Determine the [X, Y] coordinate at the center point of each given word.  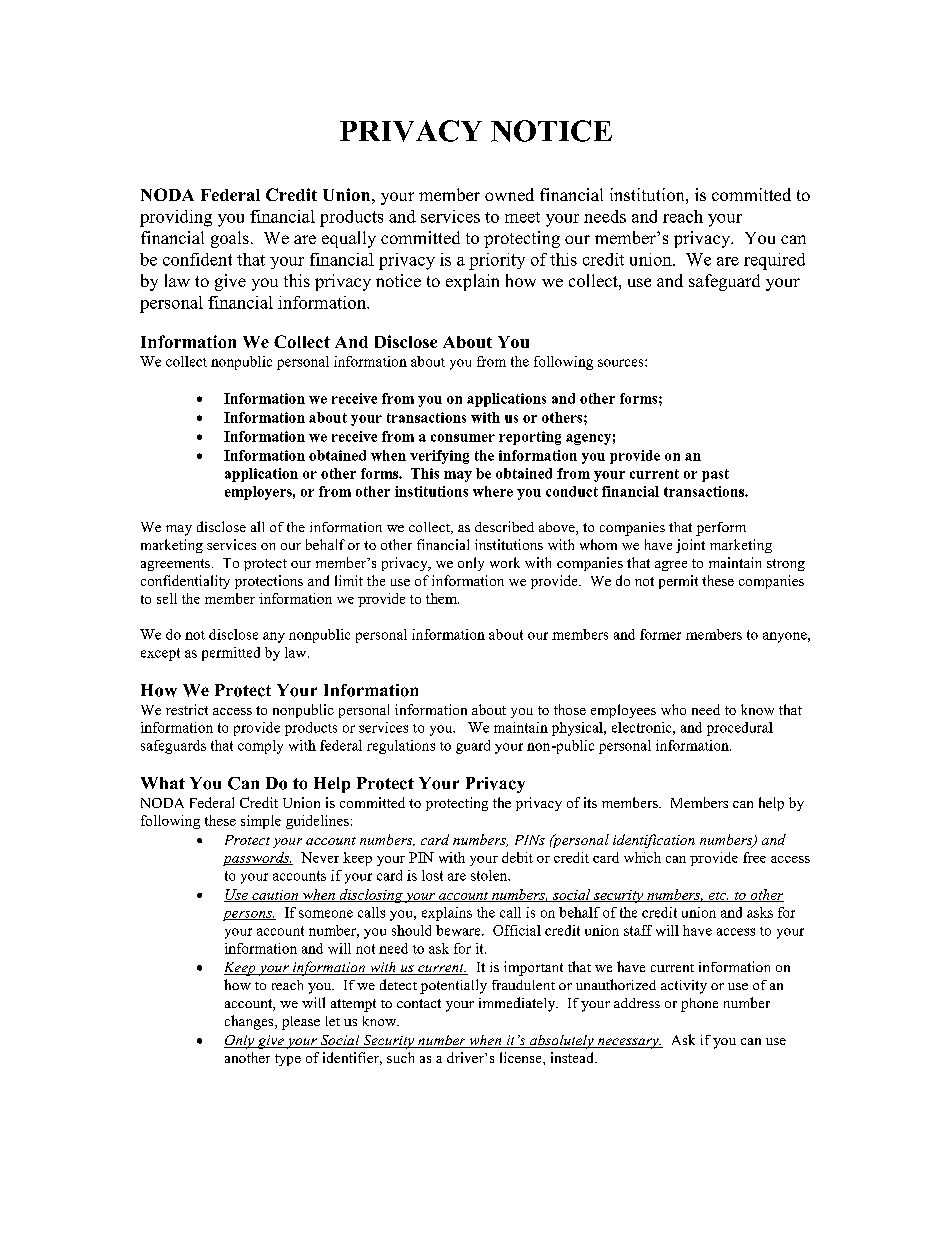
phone [699, 1005]
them [442, 598]
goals [230, 239]
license [522, 1057]
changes [250, 1022]
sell [167, 598]
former [660, 634]
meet [522, 217]
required [774, 261]
